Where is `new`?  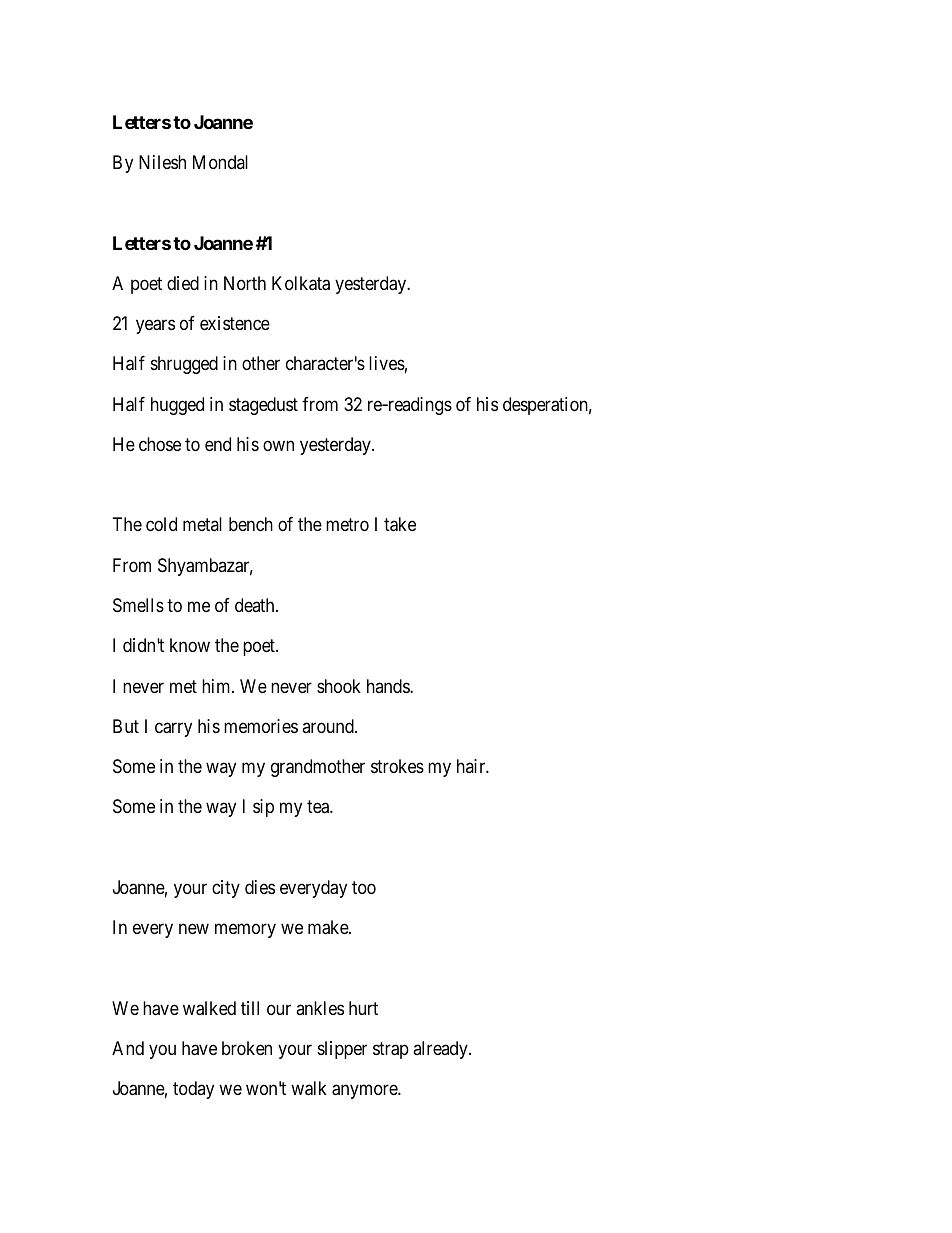
new is located at coordinates (194, 929).
